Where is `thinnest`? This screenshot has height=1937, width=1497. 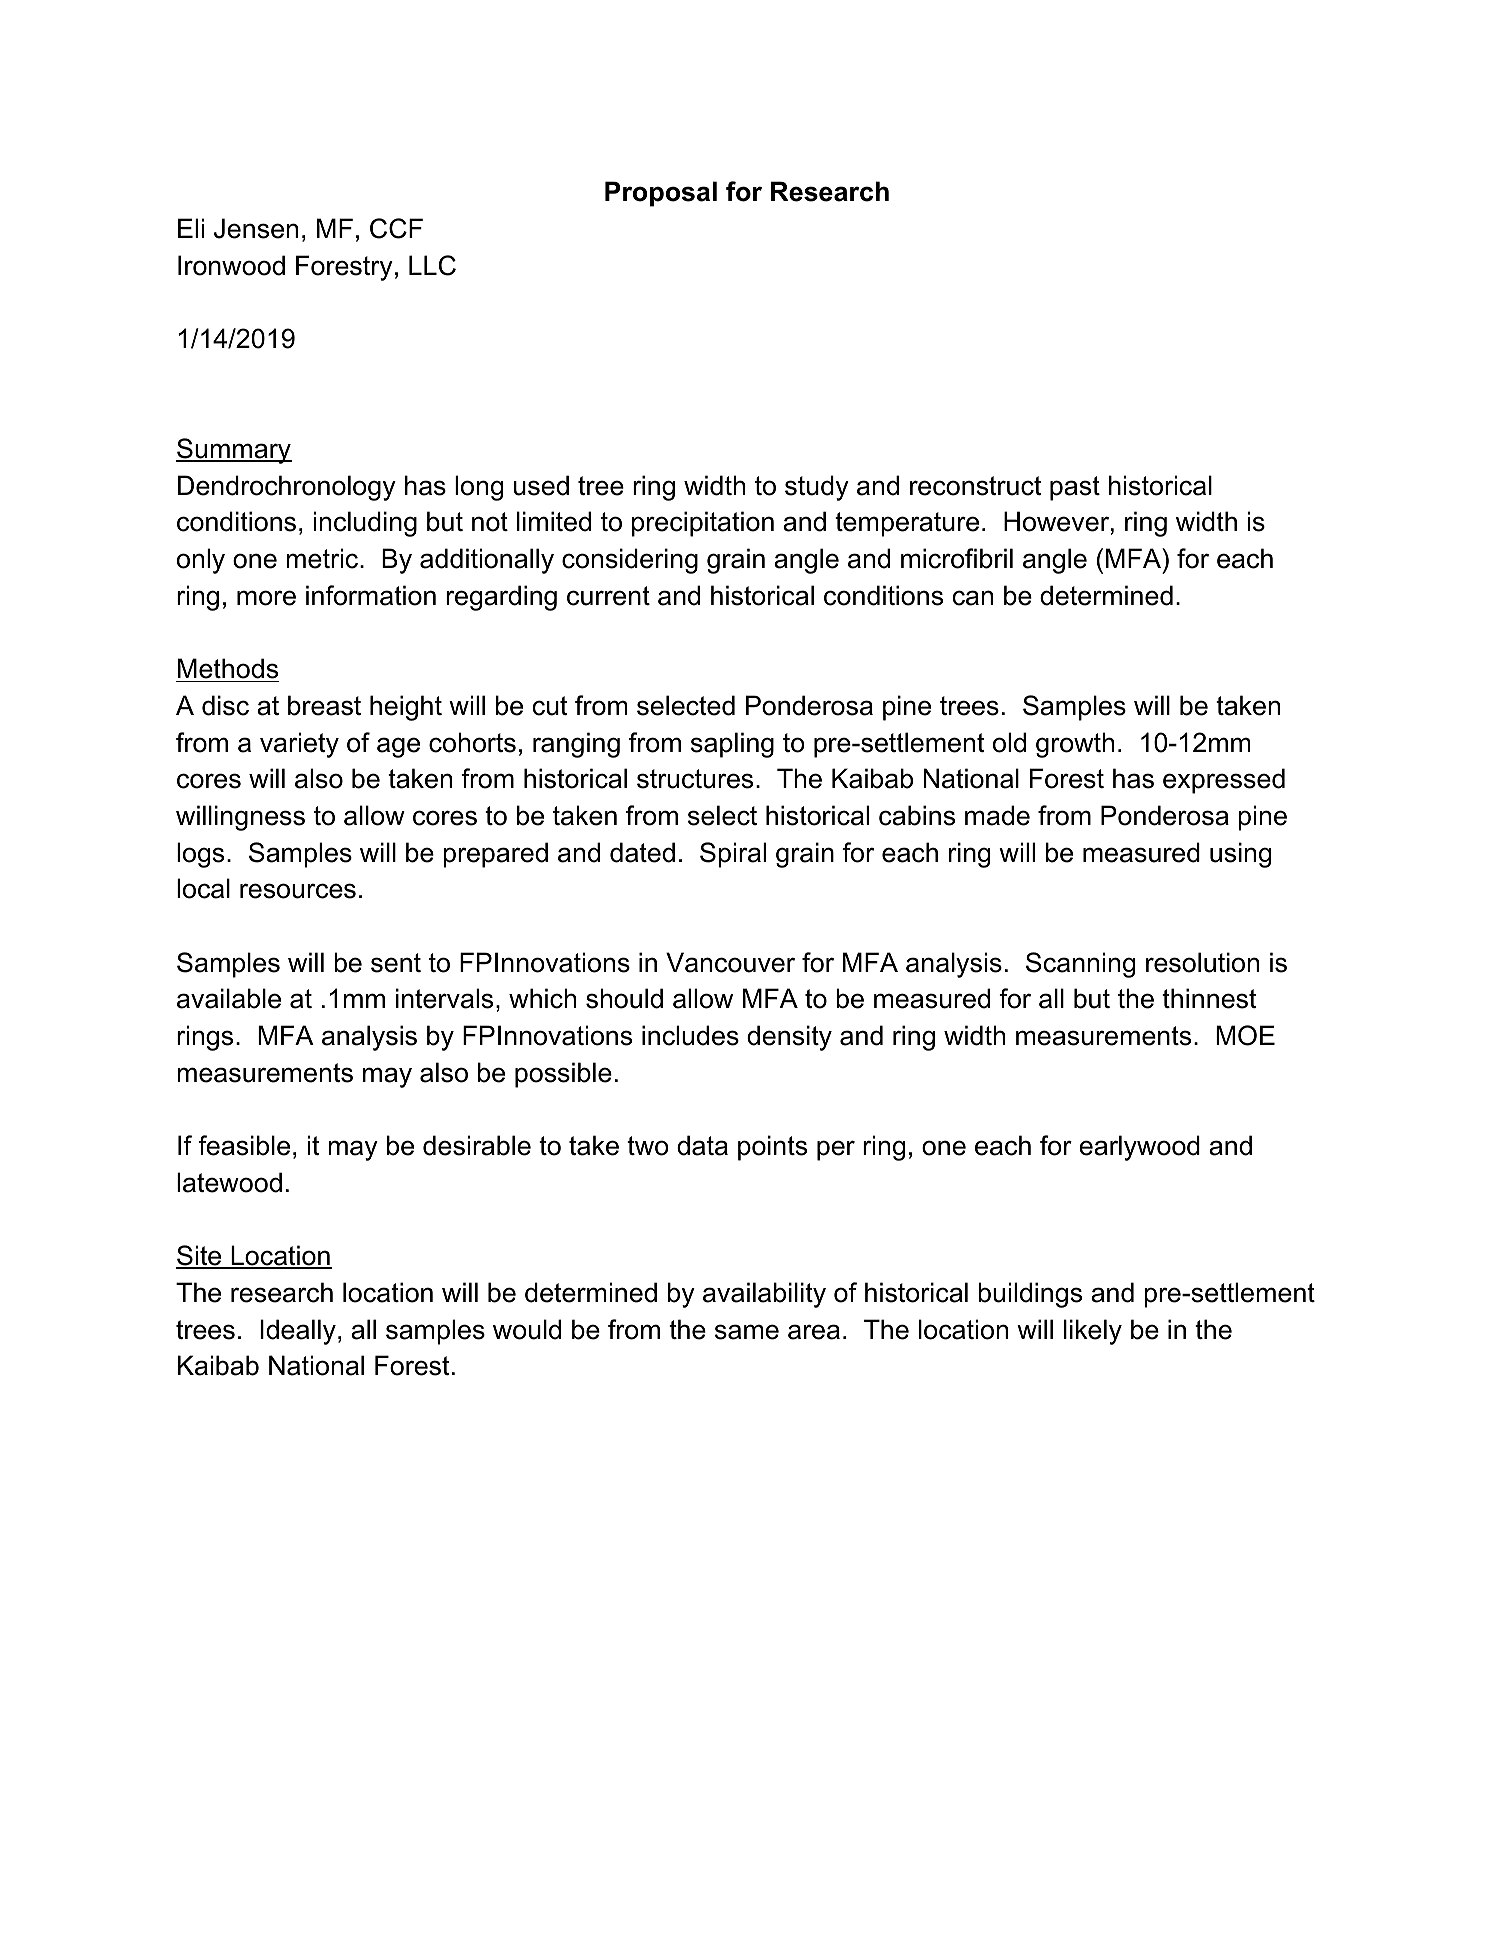
thinnest is located at coordinates (1209, 998).
